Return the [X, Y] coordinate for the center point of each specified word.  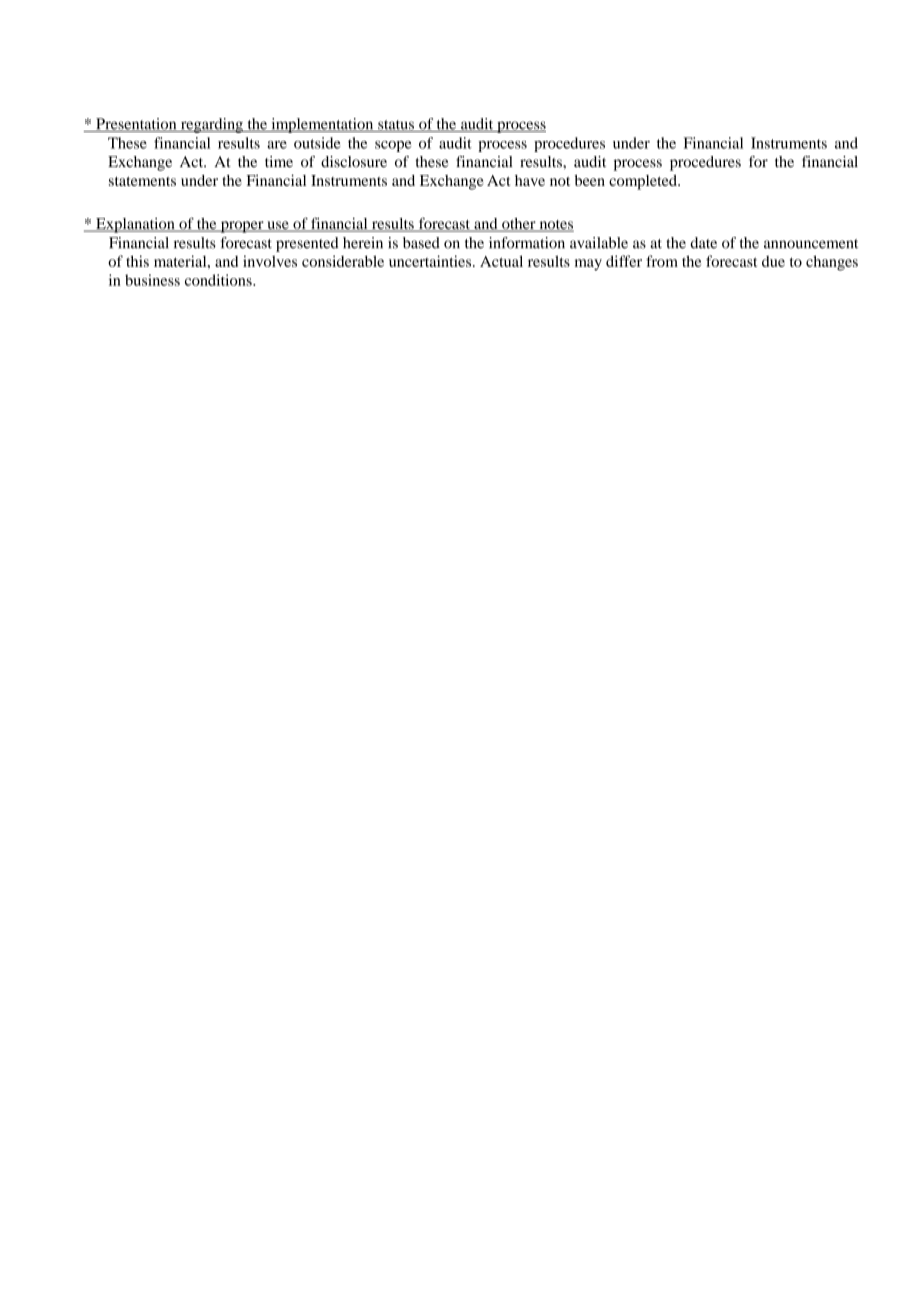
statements [142, 181]
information [527, 243]
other [519, 225]
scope [393, 146]
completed [644, 182]
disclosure [354, 162]
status [396, 126]
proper [242, 227]
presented [307, 244]
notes [555, 226]
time [279, 162]
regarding [211, 125]
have [530, 180]
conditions [219, 280]
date [703, 243]
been [590, 180]
